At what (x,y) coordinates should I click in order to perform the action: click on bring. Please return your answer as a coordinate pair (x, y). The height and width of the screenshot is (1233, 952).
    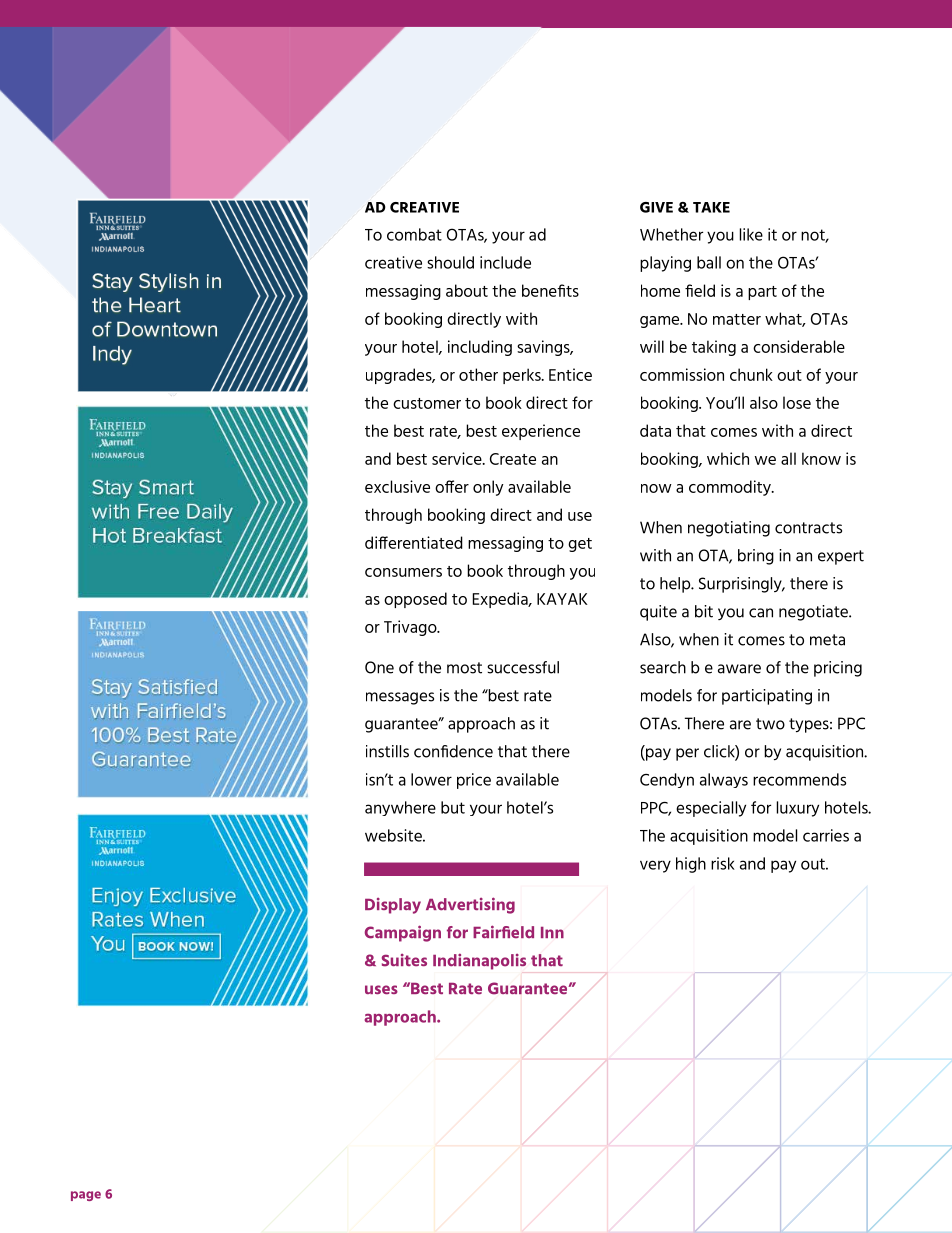
    Looking at the image, I should click on (756, 557).
